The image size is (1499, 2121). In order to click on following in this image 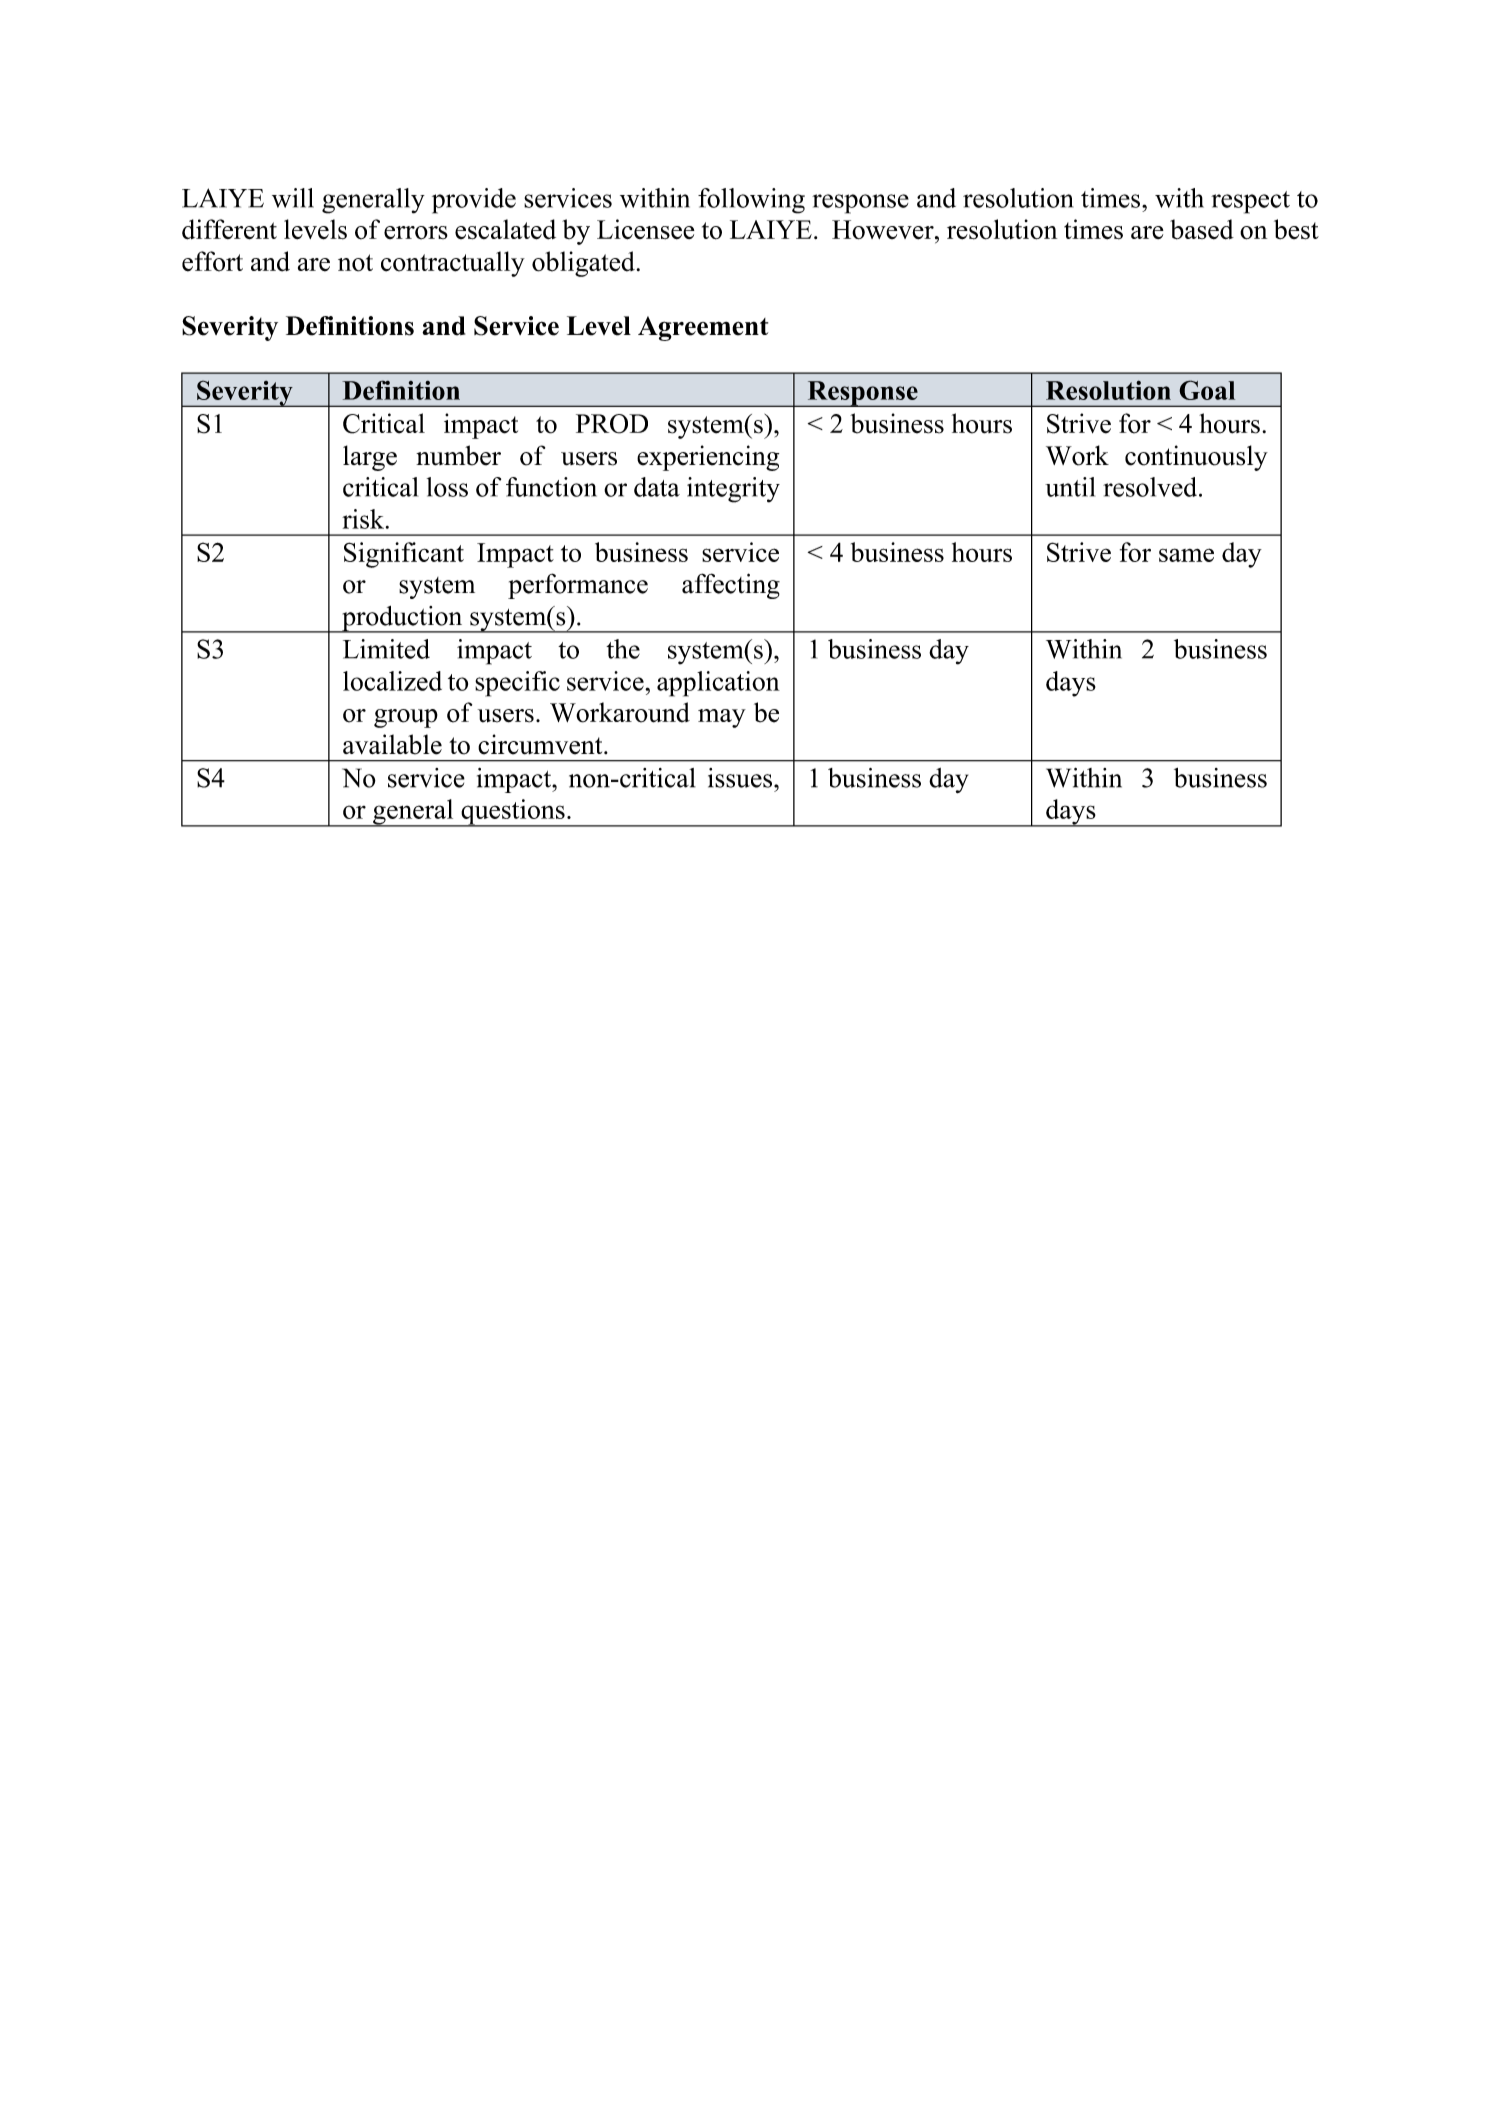, I will do `click(751, 201)`.
